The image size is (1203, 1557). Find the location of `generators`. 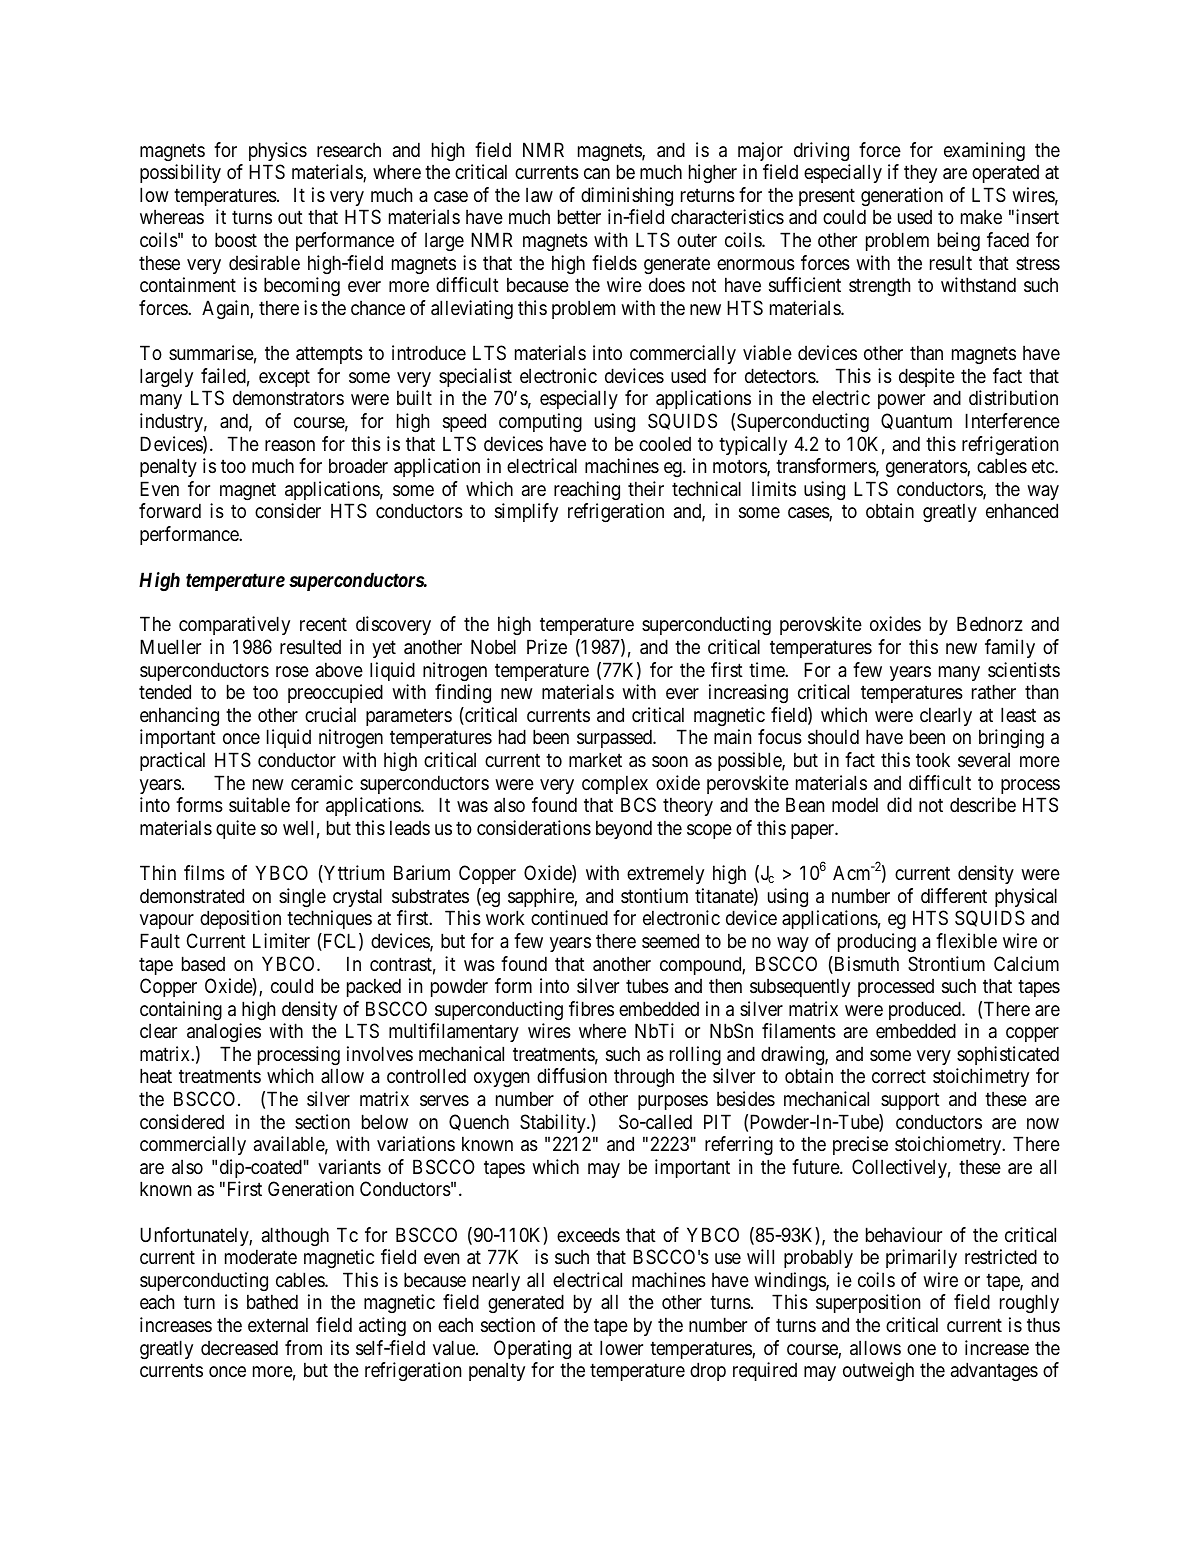

generators is located at coordinates (927, 468).
